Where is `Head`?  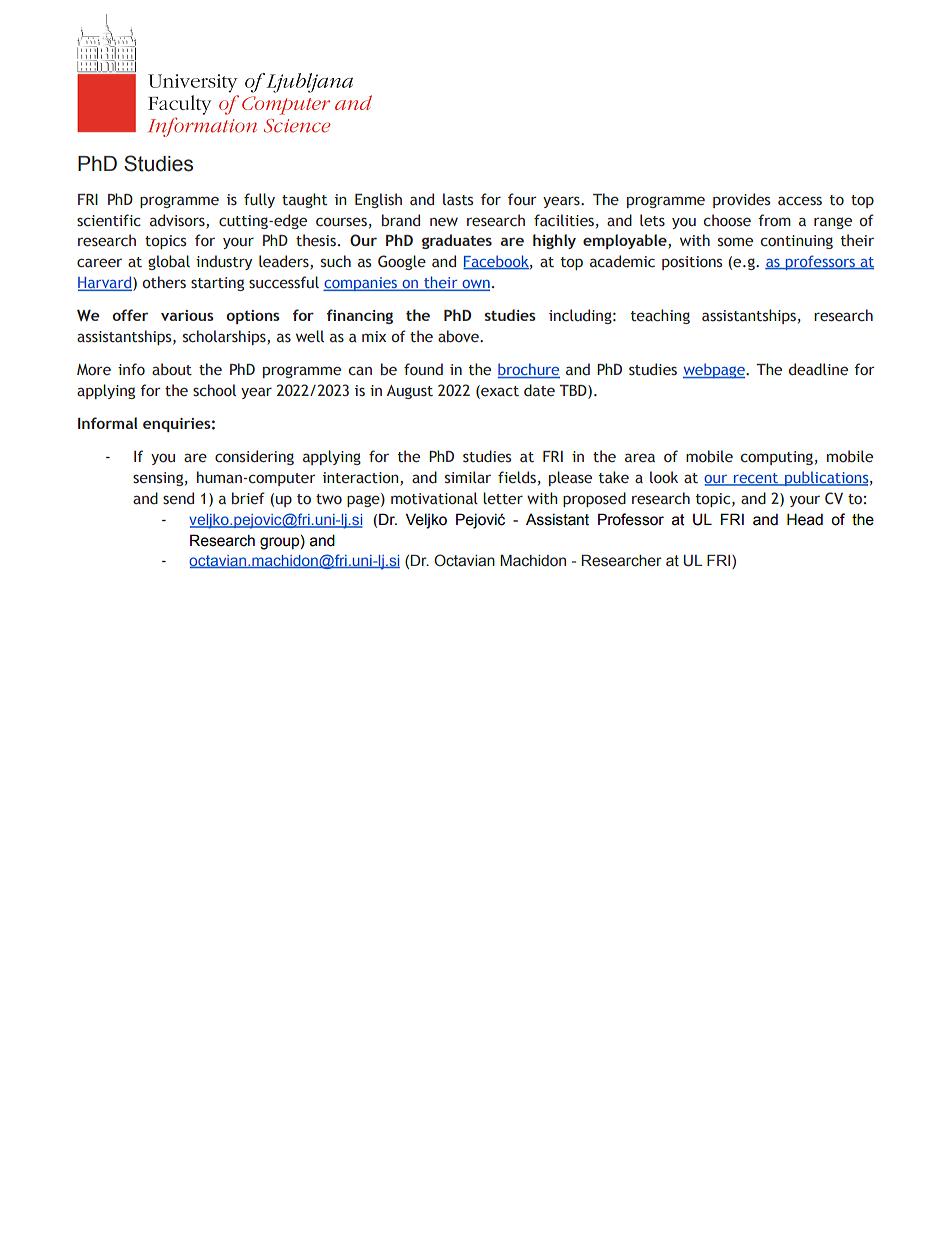
Head is located at coordinates (805, 519).
